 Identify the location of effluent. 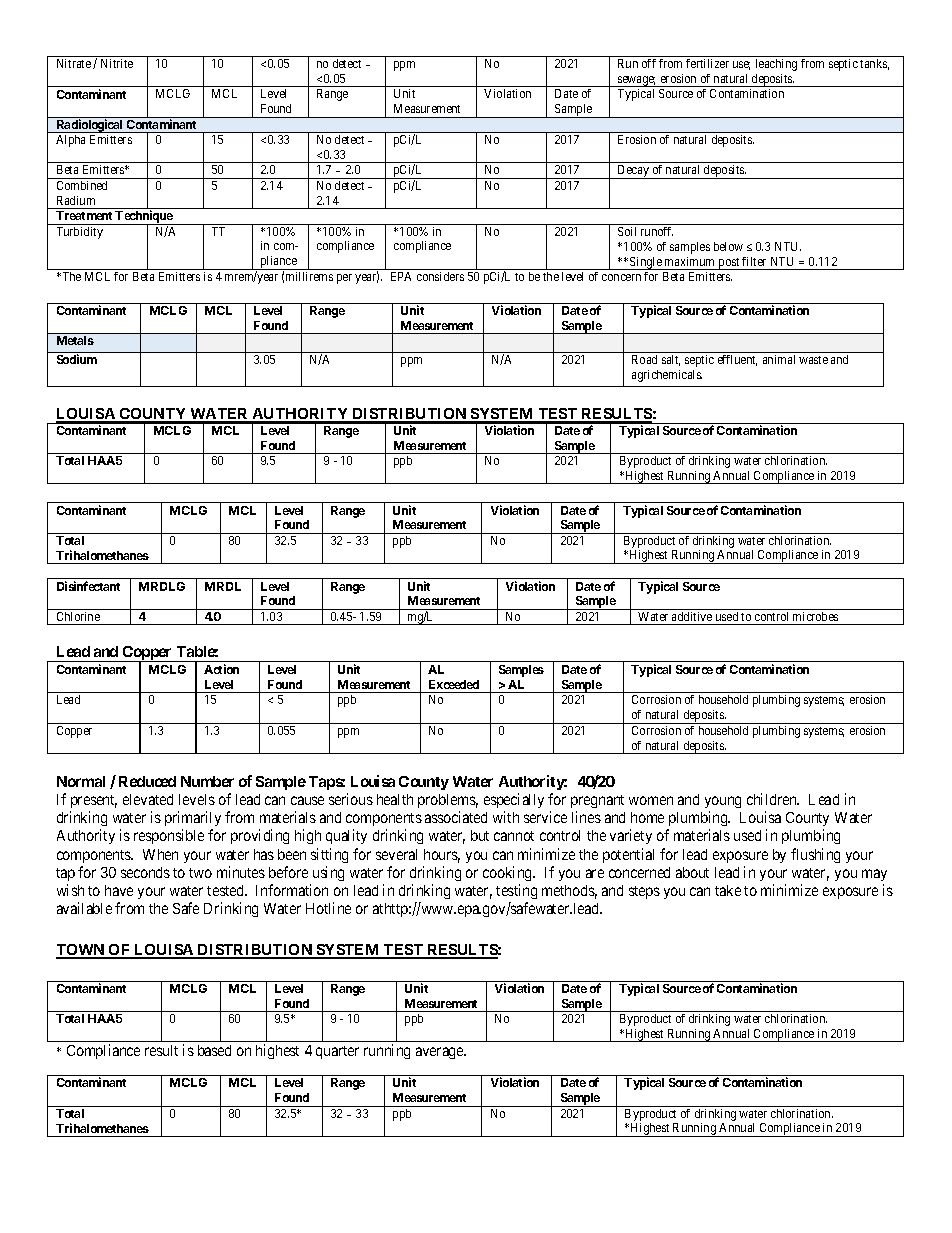
(737, 360).
